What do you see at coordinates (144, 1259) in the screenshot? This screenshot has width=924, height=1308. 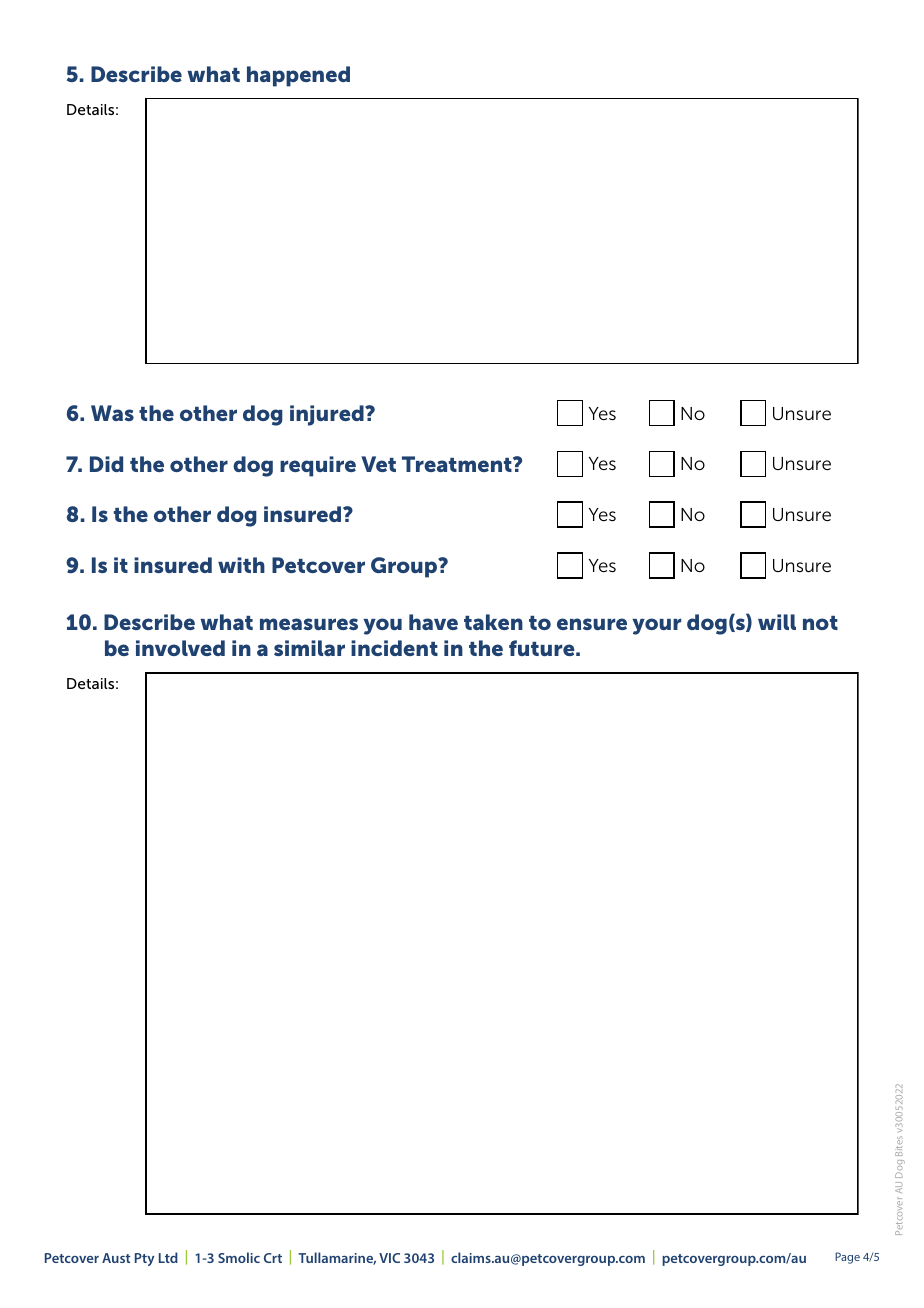 I see `Pty` at bounding box center [144, 1259].
